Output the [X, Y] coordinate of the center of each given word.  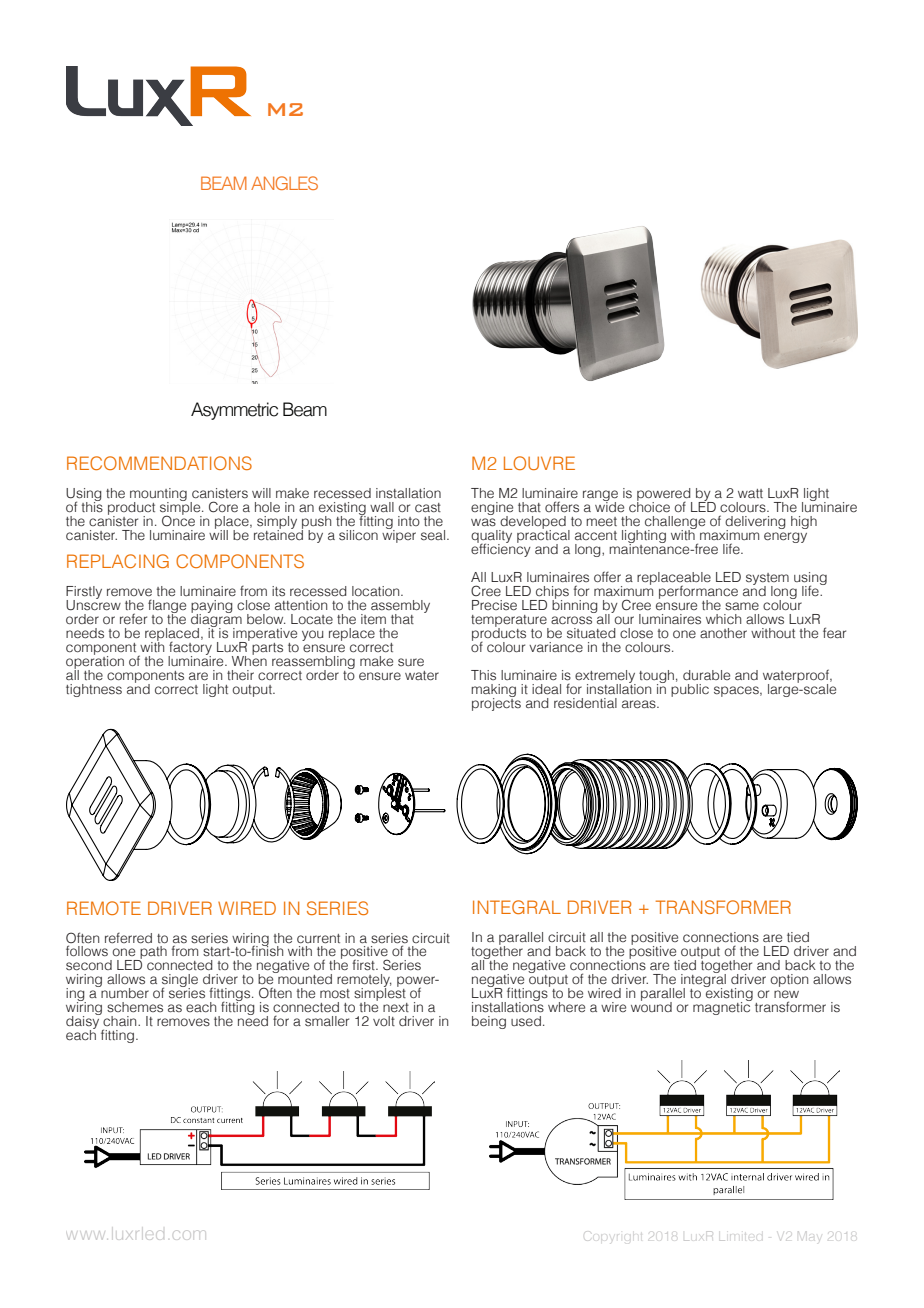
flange [167, 607]
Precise [494, 605]
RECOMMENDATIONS [159, 463]
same [742, 606]
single [180, 982]
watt [750, 493]
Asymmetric [234, 411]
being [489, 1022]
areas [640, 704]
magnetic [722, 1007]
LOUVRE [539, 463]
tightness [94, 690]
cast [428, 508]
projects [496, 703]
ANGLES [284, 183]
